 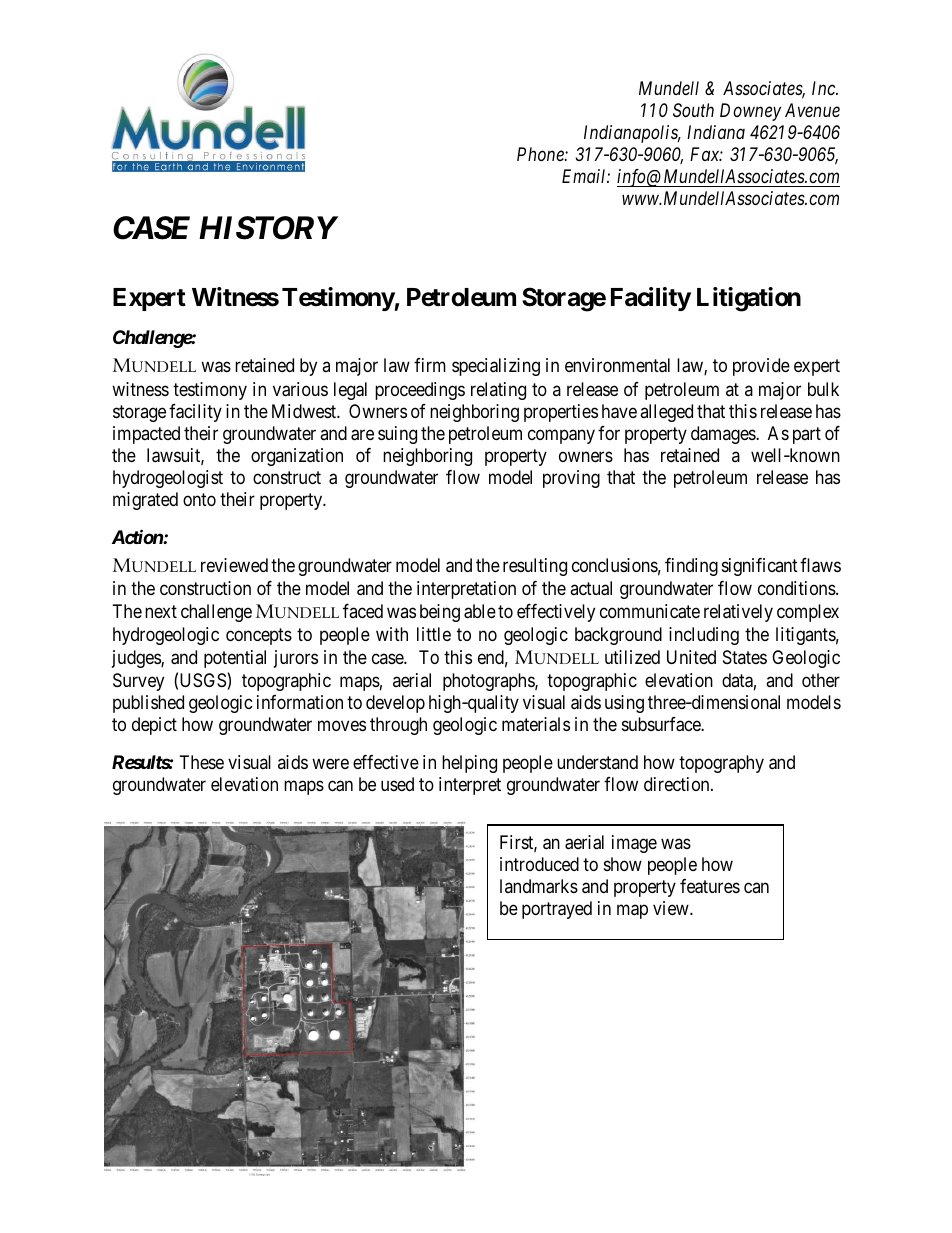 I want to click on provide, so click(x=761, y=367).
